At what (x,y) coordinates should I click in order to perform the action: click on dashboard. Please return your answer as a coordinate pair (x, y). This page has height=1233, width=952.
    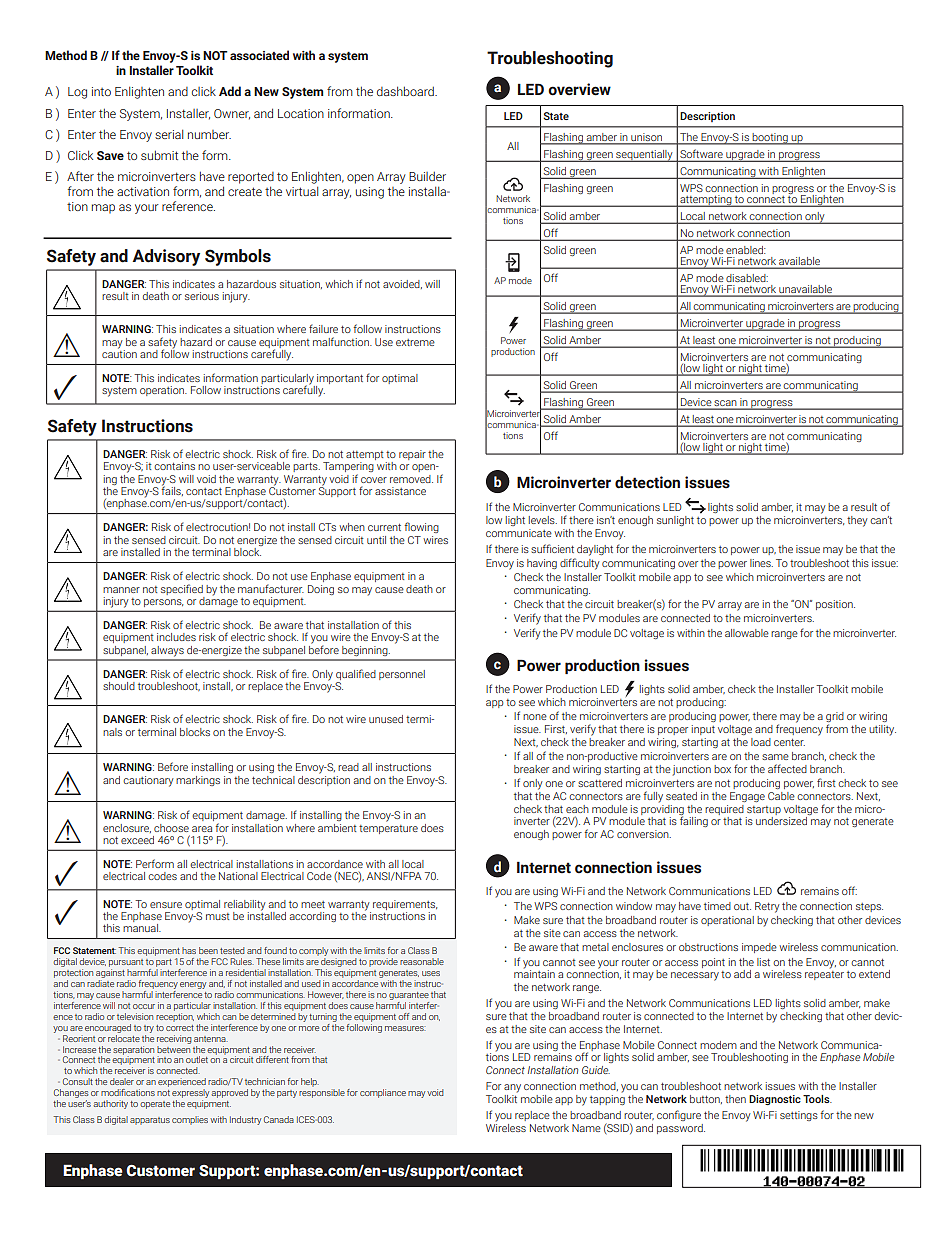
    Looking at the image, I should click on (406, 91).
